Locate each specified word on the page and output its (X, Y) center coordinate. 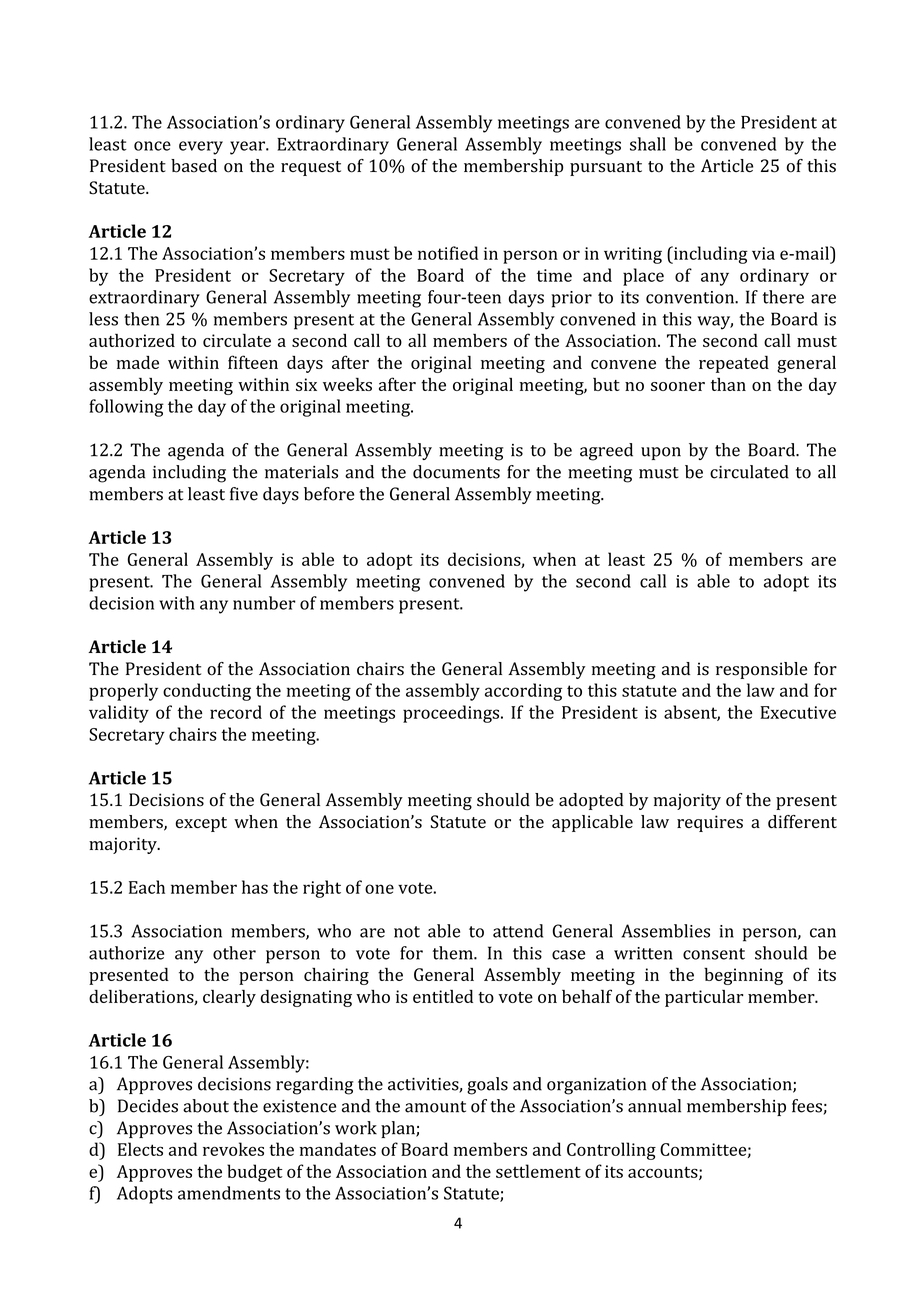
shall (648, 144)
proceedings (452, 714)
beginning (743, 976)
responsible (761, 670)
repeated (734, 364)
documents (456, 472)
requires (710, 823)
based (194, 166)
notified (448, 253)
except (201, 824)
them (454, 953)
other (234, 953)
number (264, 603)
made (138, 362)
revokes (233, 1149)
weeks (347, 384)
